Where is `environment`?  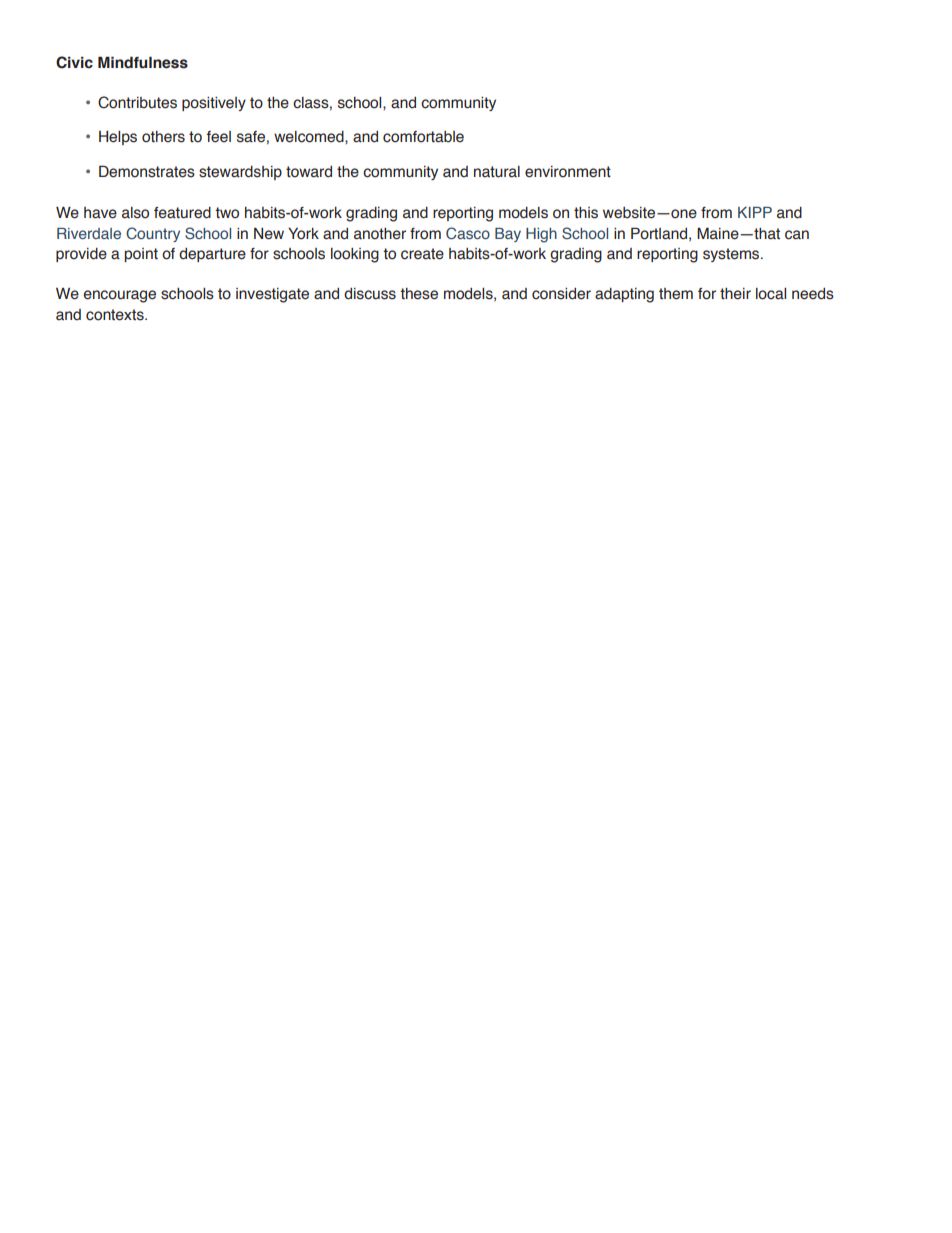 environment is located at coordinates (568, 172).
